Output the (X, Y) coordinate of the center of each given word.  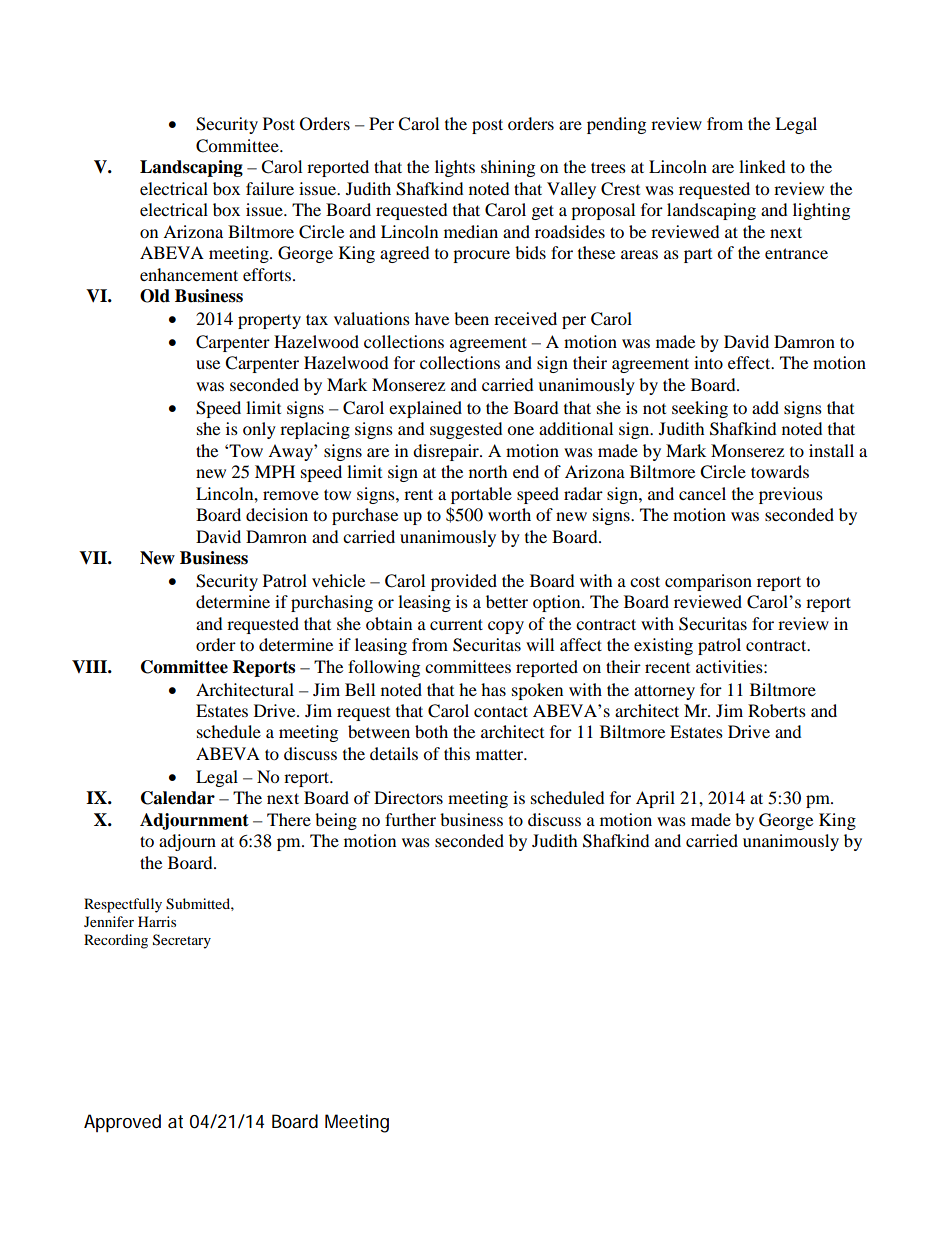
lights (455, 168)
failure (270, 188)
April (655, 799)
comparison (708, 582)
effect (750, 362)
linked (762, 166)
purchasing (332, 603)
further (410, 819)
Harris (157, 921)
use (208, 364)
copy (506, 627)
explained (425, 409)
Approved (122, 1123)
